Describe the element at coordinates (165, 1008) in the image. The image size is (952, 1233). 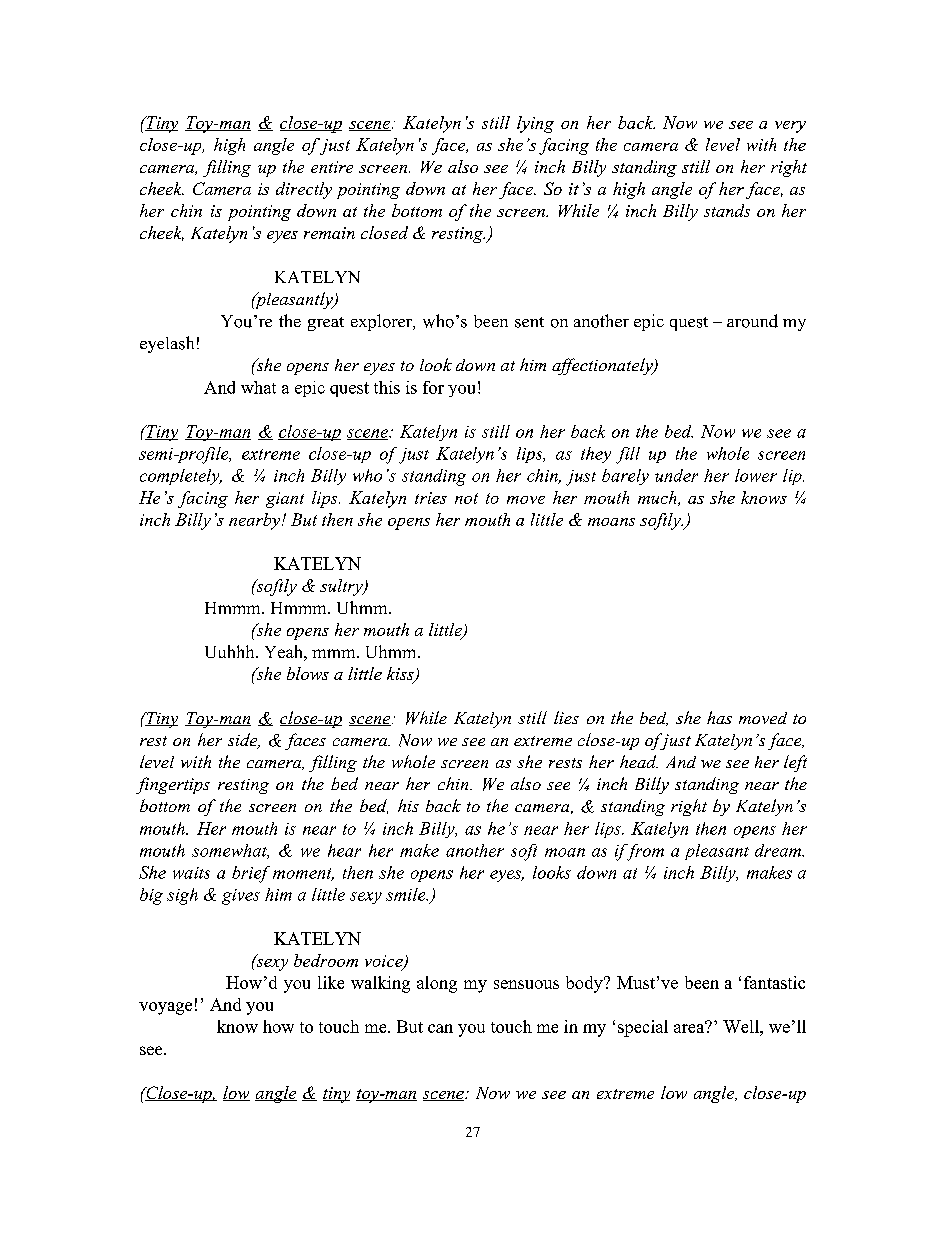
I see `voyage` at that location.
